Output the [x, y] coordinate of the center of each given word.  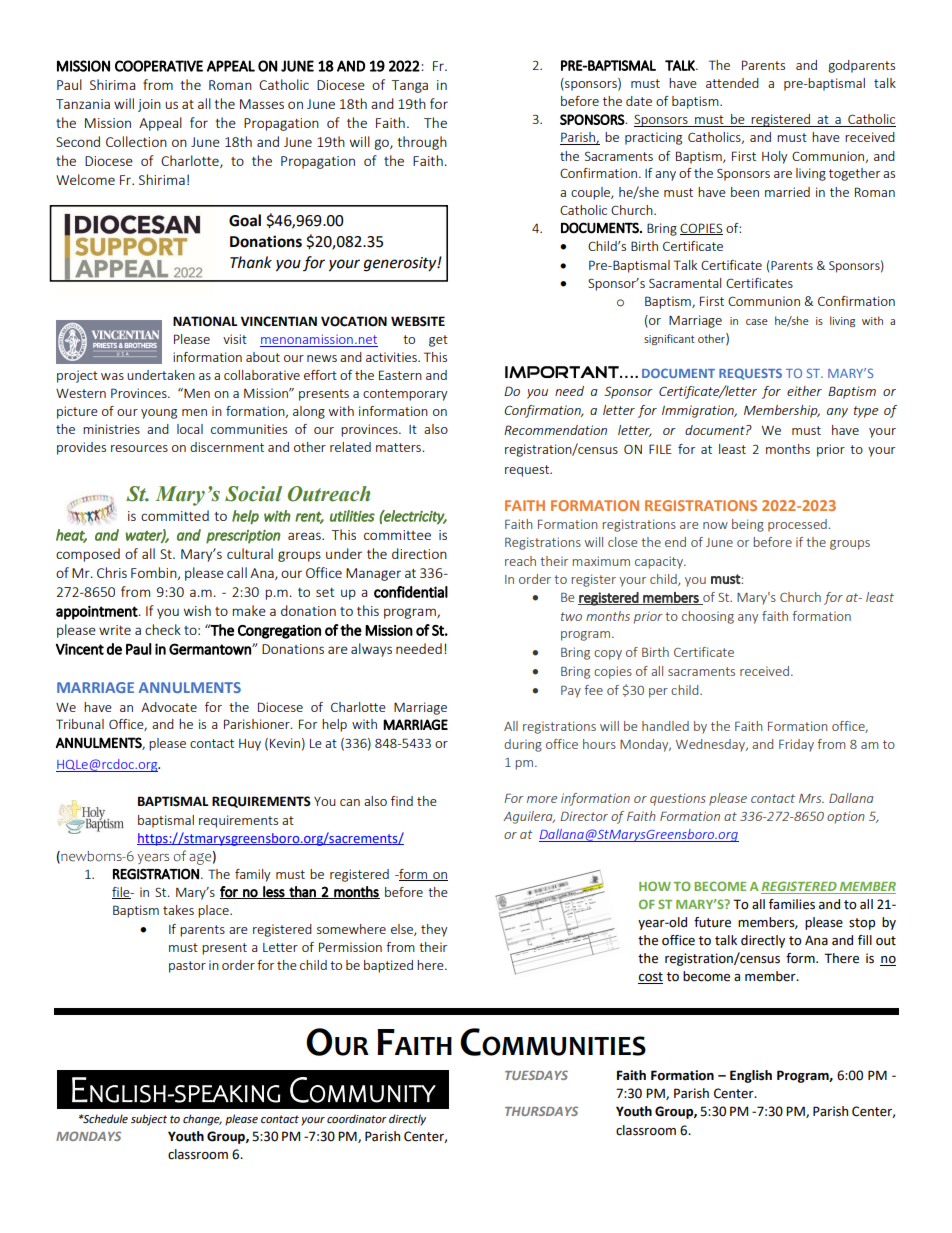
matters [399, 447]
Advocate [169, 707]
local [190, 429]
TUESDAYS [536, 1075]
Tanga [410, 86]
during [523, 745]
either [804, 391]
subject [149, 1120]
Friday [796, 745]
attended [732, 83]
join [149, 105]
